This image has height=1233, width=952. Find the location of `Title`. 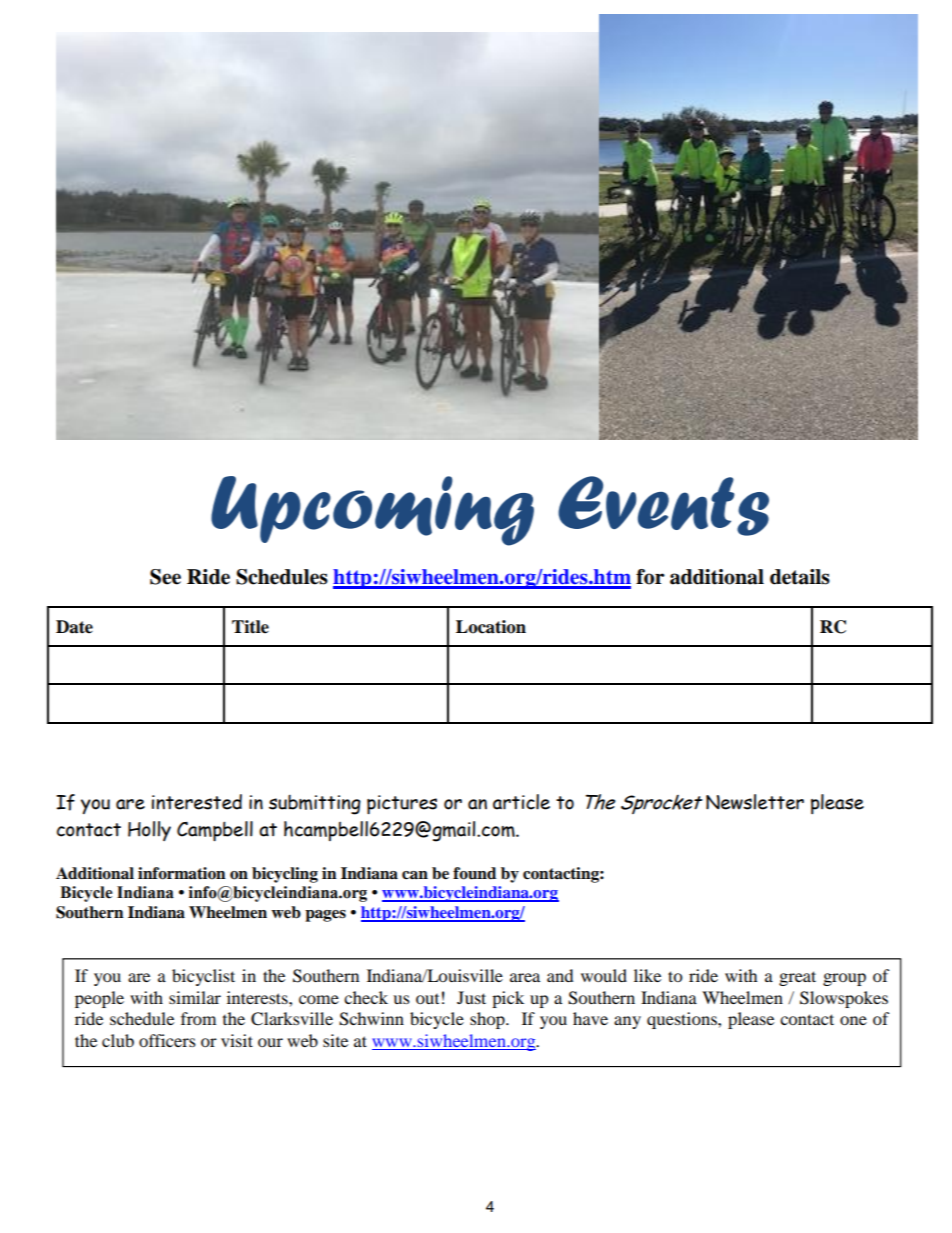

Title is located at coordinates (250, 627).
